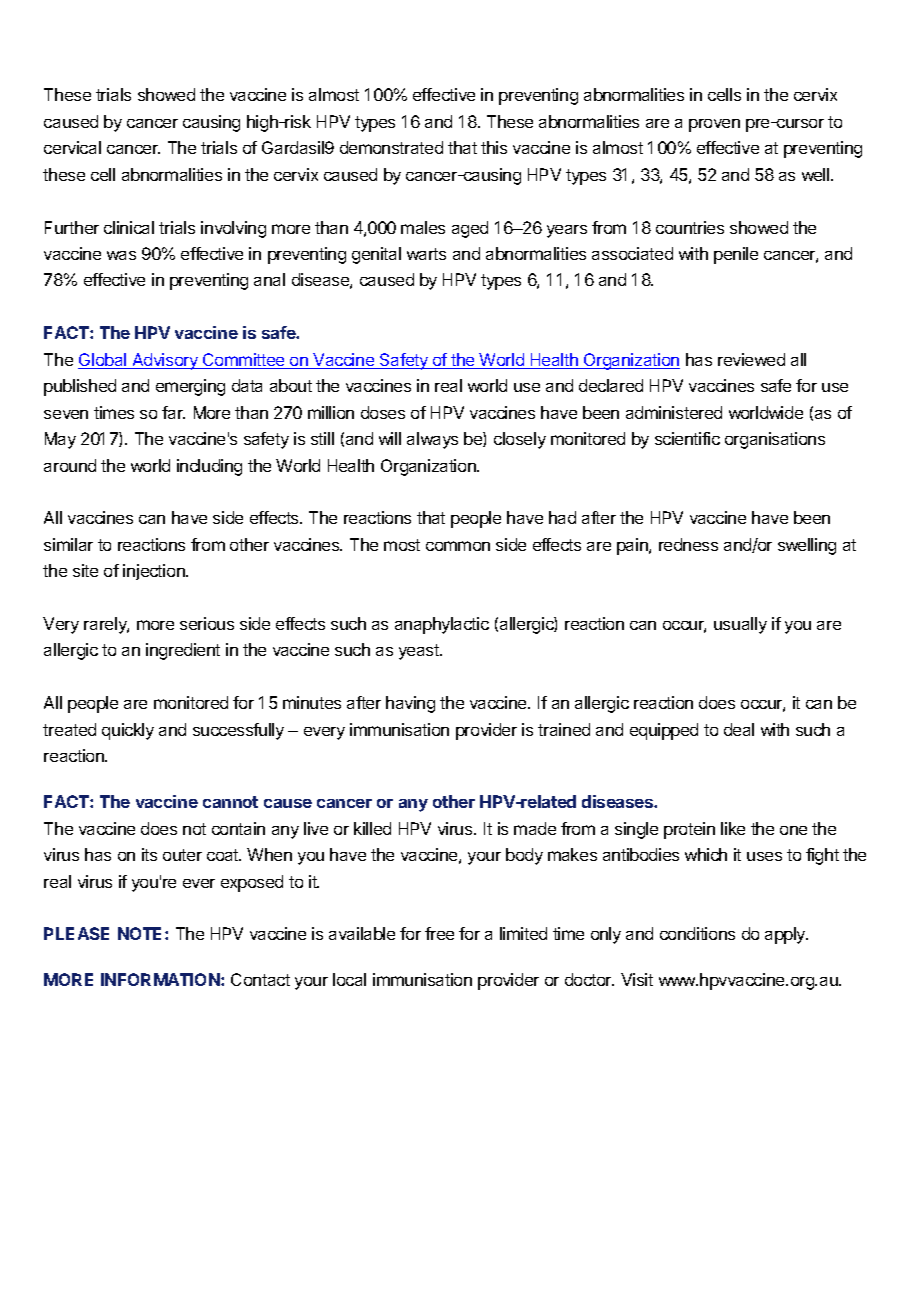 The image size is (924, 1309). What do you see at coordinates (751, 359) in the screenshot?
I see `reviewed` at bounding box center [751, 359].
